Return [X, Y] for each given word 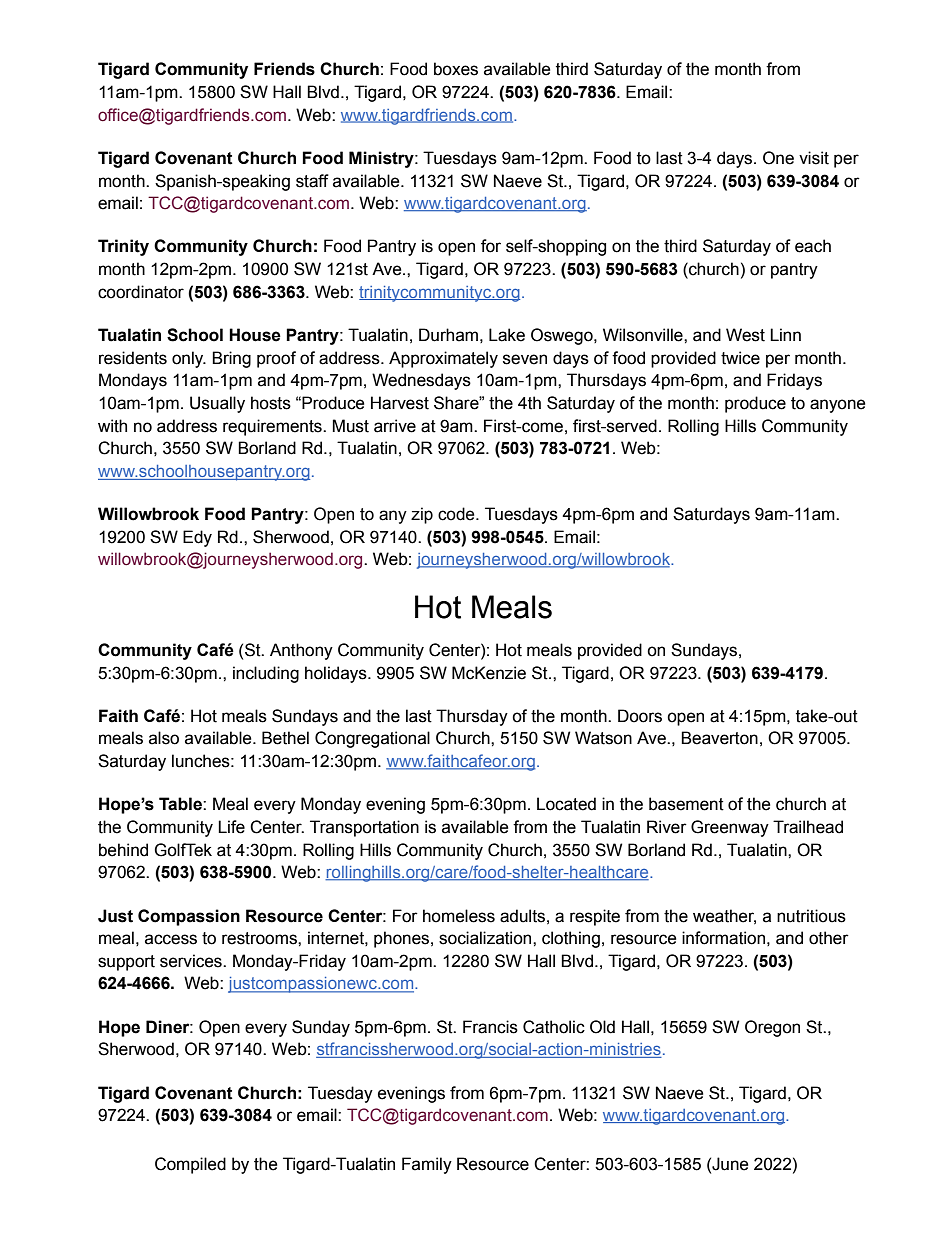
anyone [838, 406]
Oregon [772, 1028]
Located [566, 804]
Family [427, 1165]
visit [814, 158]
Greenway [730, 828]
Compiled [190, 1165]
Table [181, 804]
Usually [217, 404]
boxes [456, 69]
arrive [395, 426]
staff [312, 181]
